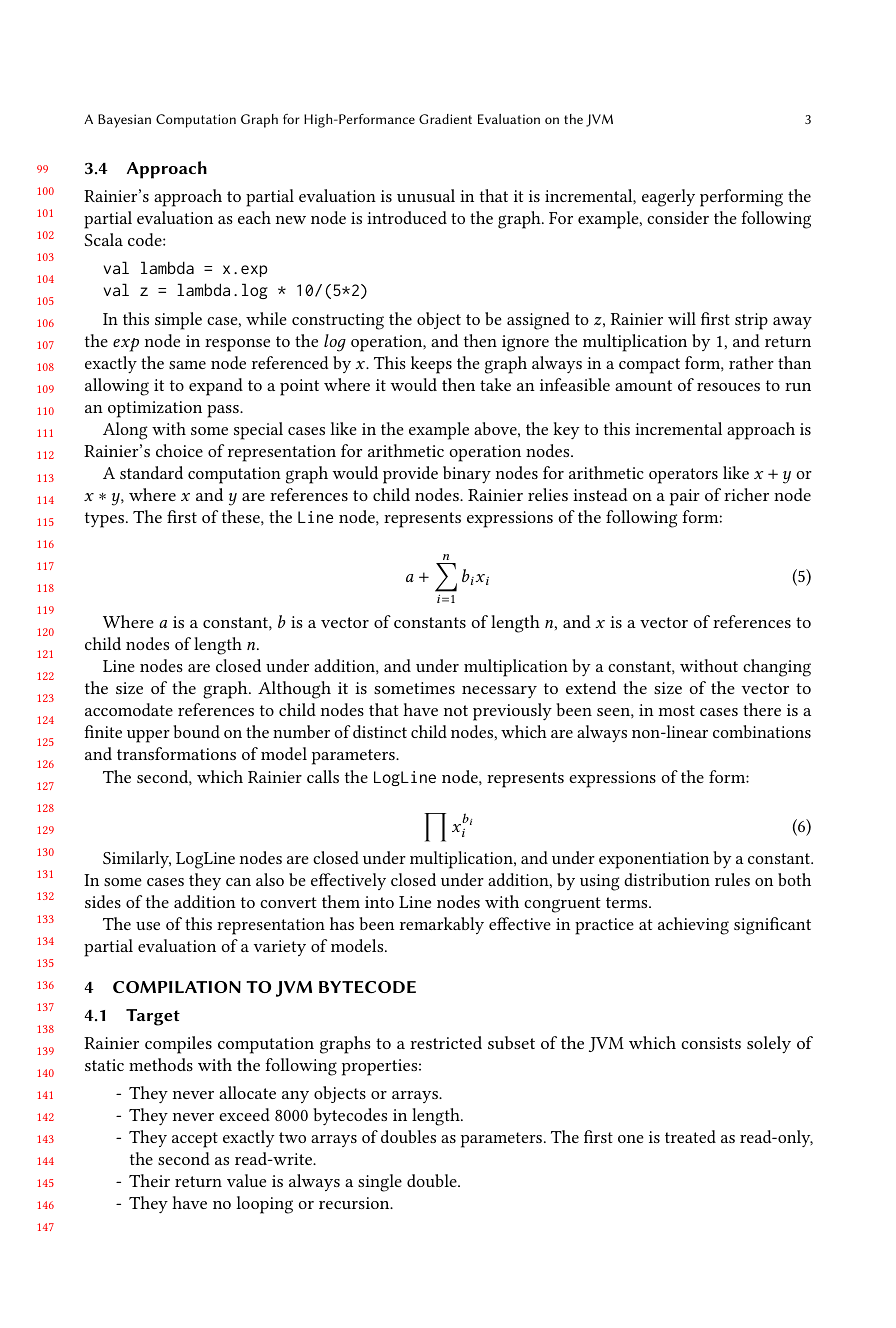 The image size is (896, 1328). I want to click on standard, so click(151, 472).
